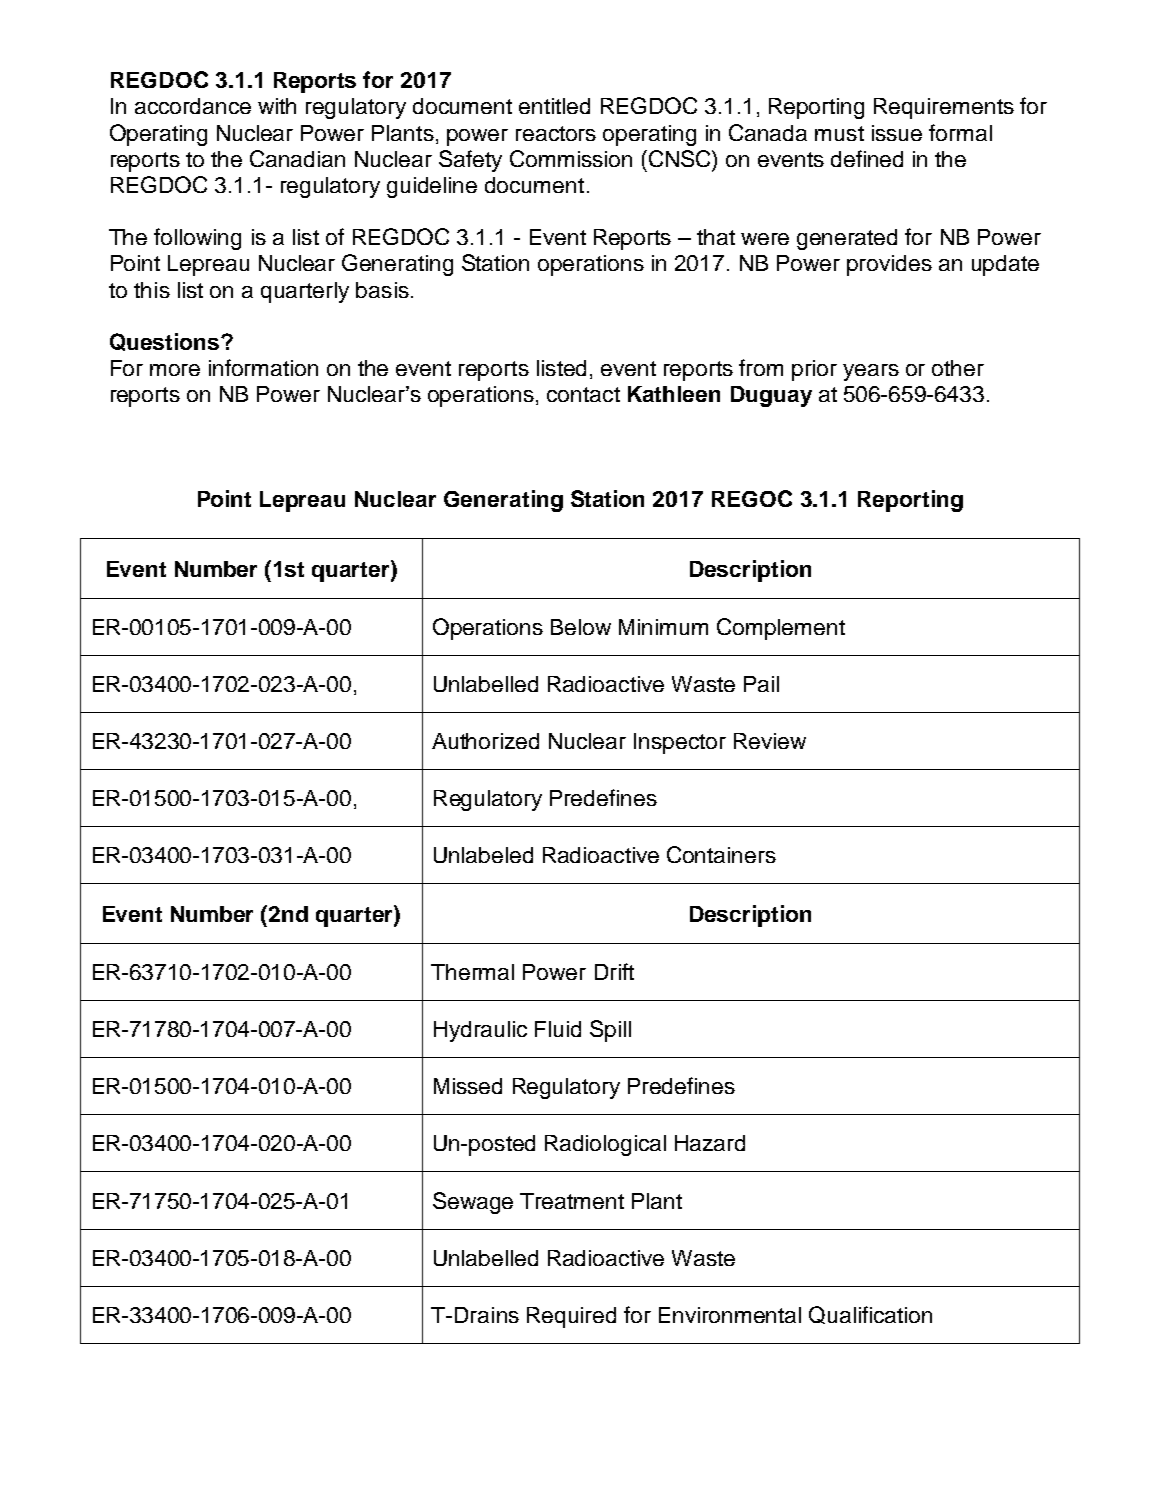 This image has height=1502, width=1160. I want to click on issue, so click(897, 133).
